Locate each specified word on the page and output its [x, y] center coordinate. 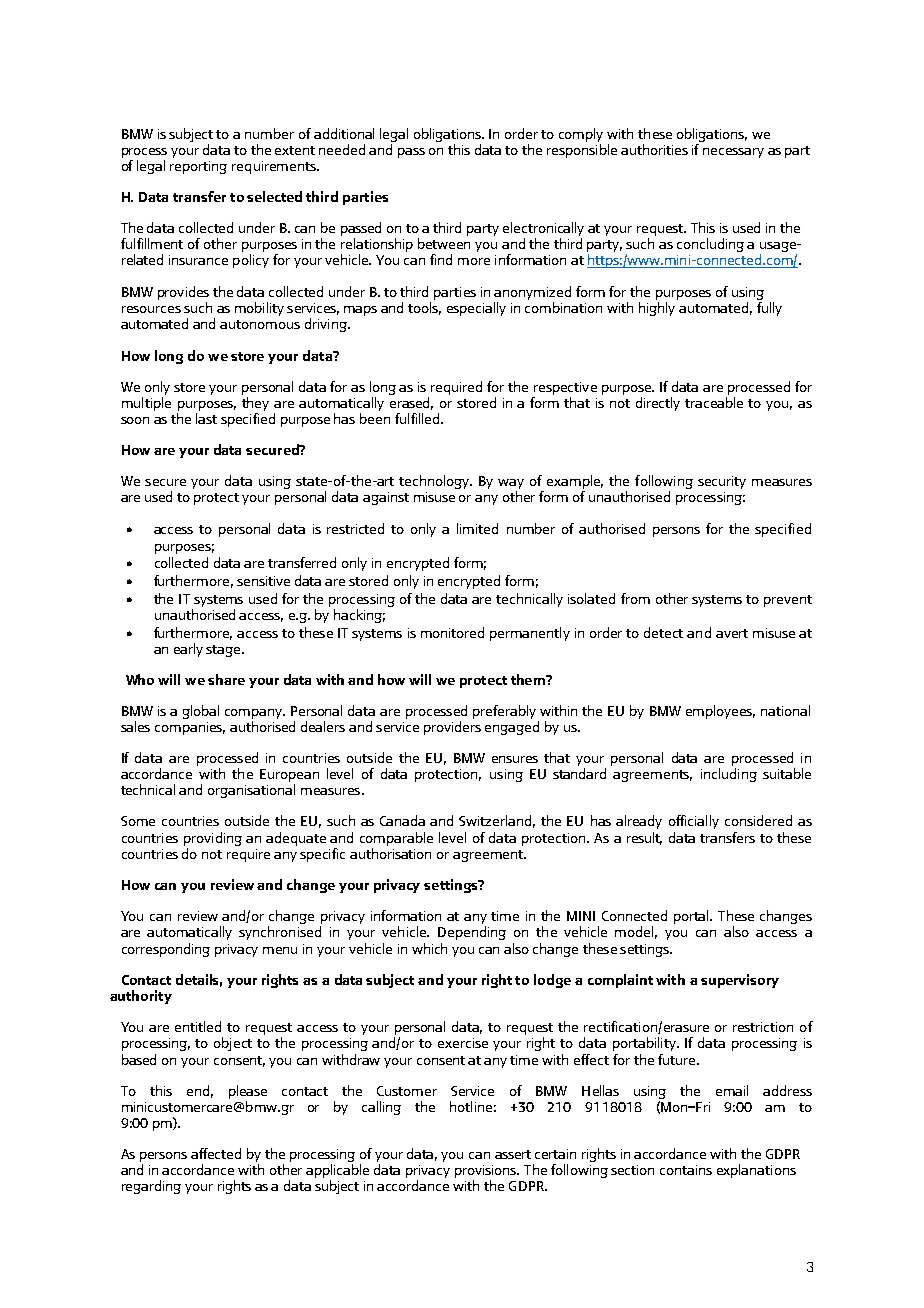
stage [224, 651]
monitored [452, 632]
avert [732, 633]
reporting [198, 167]
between [444, 243]
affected [216, 1153]
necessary [733, 153]
